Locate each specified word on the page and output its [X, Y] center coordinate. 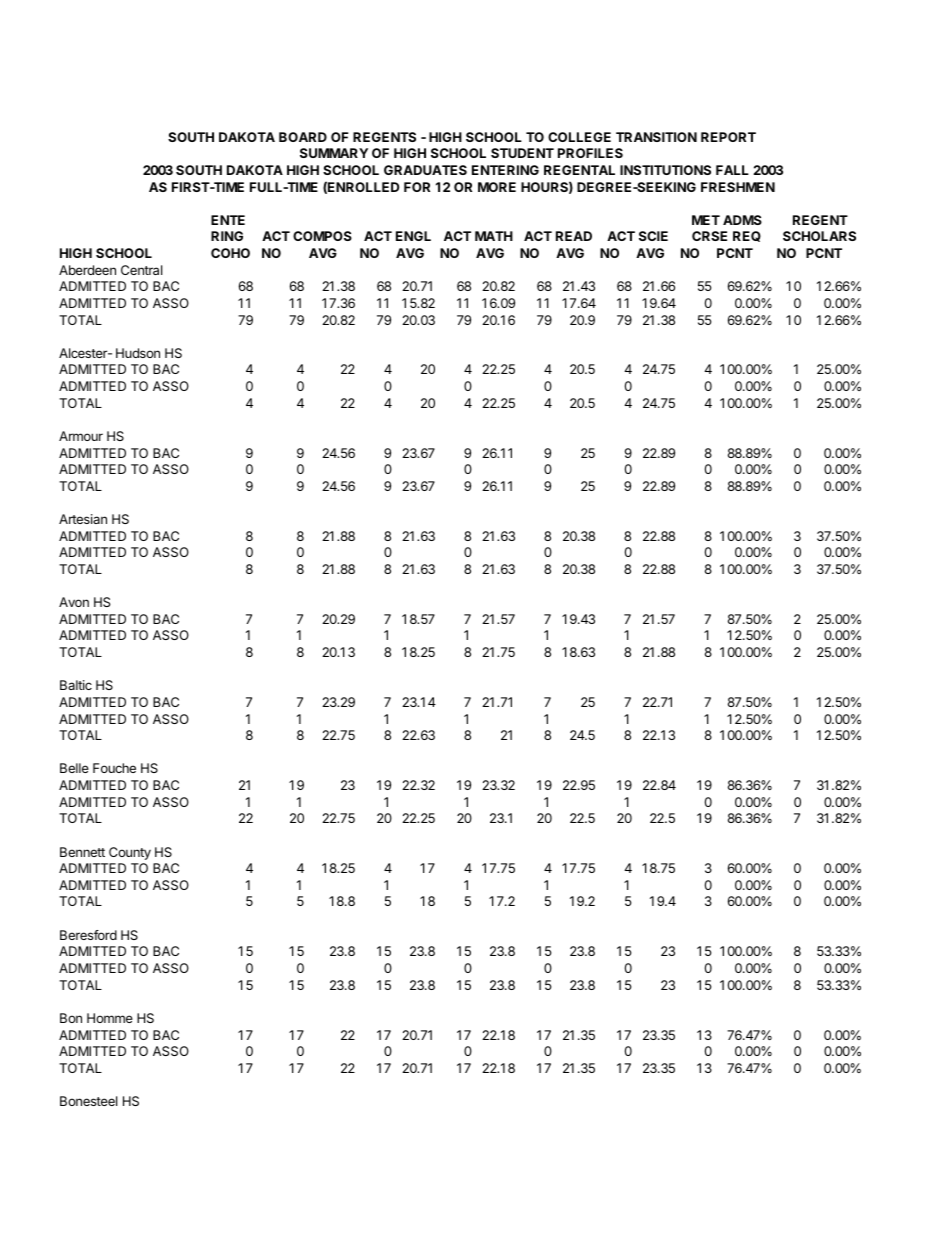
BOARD [303, 137]
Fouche [114, 768]
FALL [732, 170]
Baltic [76, 685]
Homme [110, 1018]
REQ [747, 236]
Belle [74, 768]
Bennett [82, 852]
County [130, 853]
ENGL [413, 236]
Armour [81, 436]
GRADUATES [425, 170]
